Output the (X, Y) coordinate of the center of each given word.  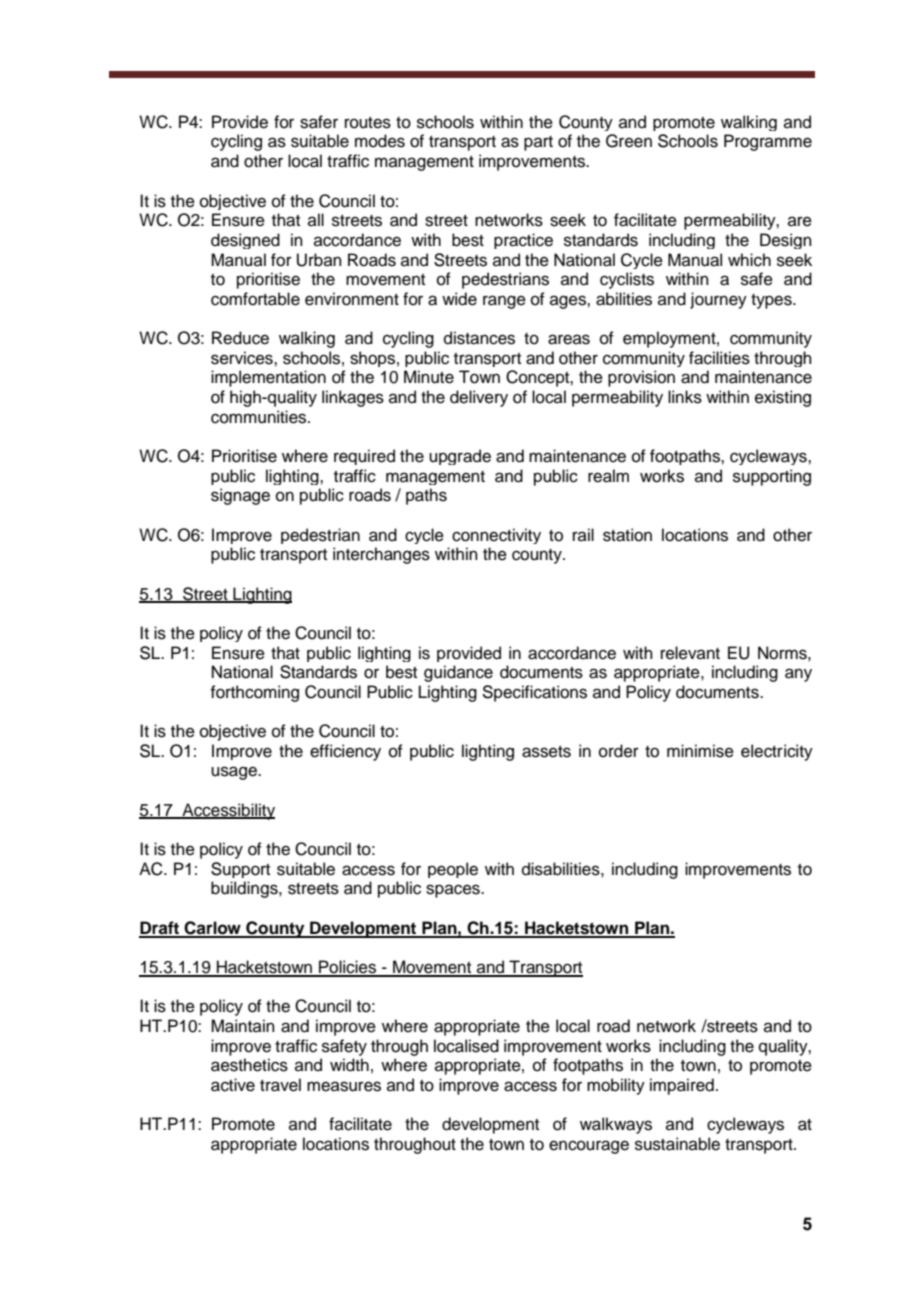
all (316, 219)
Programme (768, 142)
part (538, 143)
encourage (589, 1147)
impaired (682, 1086)
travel (280, 1085)
